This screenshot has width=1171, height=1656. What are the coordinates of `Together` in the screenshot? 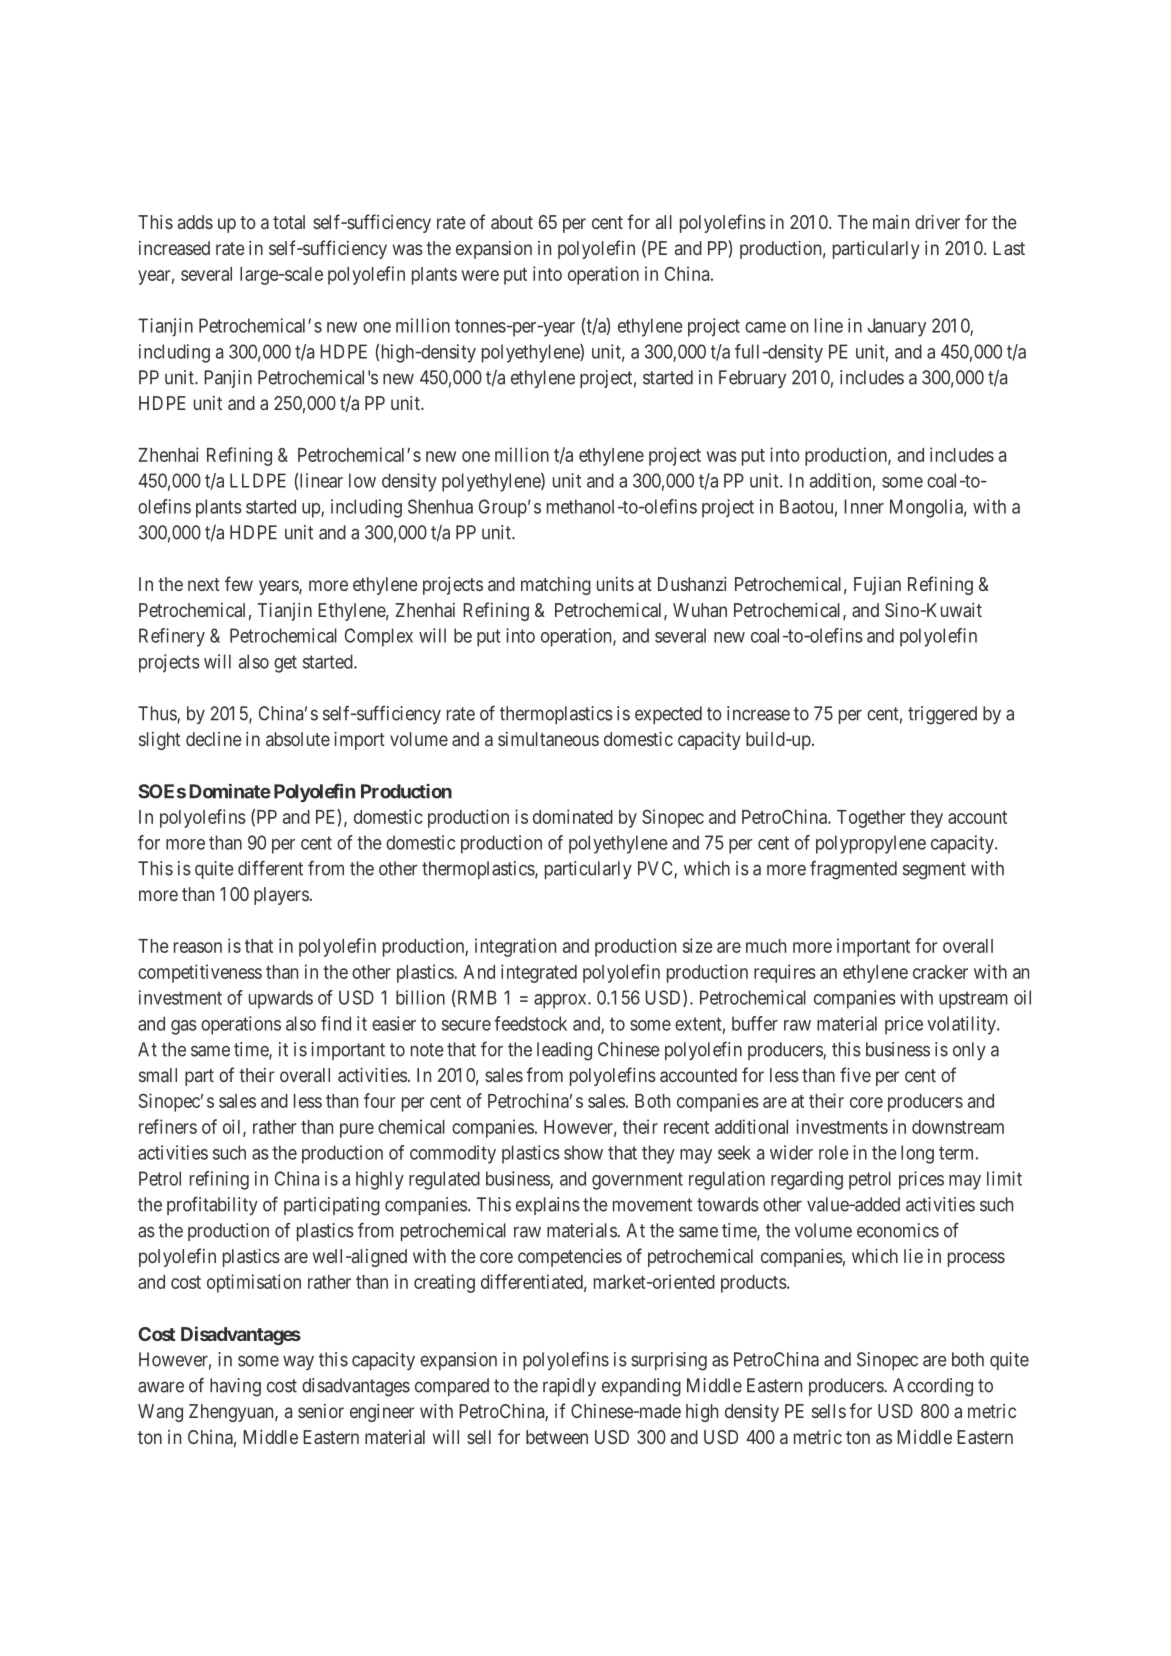 It's located at (871, 819).
